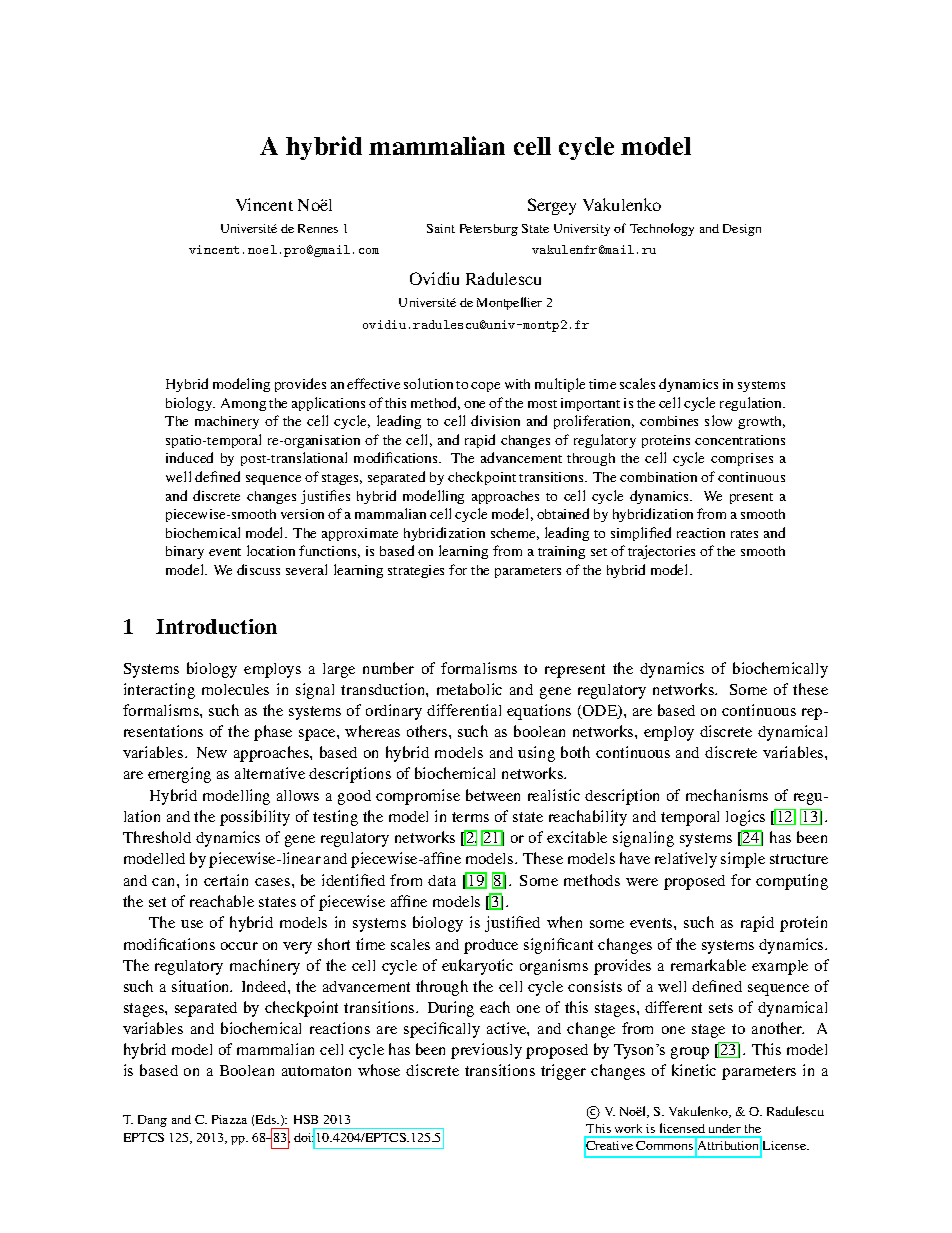  Describe the element at coordinates (661, 552) in the screenshot. I see `trajectories` at that location.
